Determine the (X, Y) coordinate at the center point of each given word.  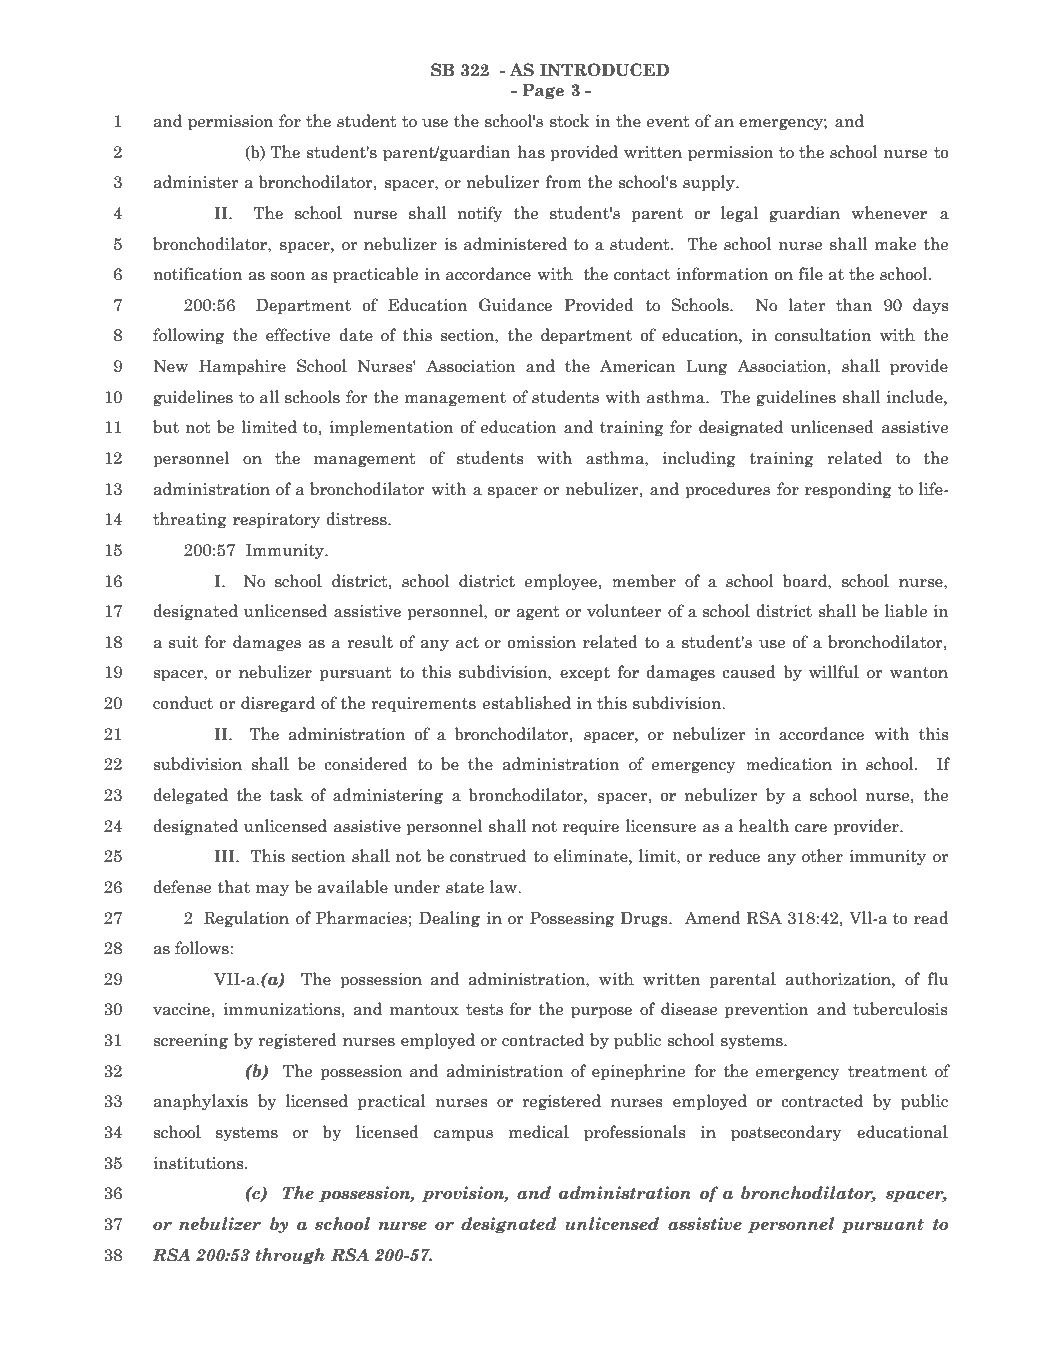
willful (834, 671)
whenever (889, 213)
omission (542, 642)
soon (288, 276)
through (290, 1256)
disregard (278, 704)
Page (543, 91)
